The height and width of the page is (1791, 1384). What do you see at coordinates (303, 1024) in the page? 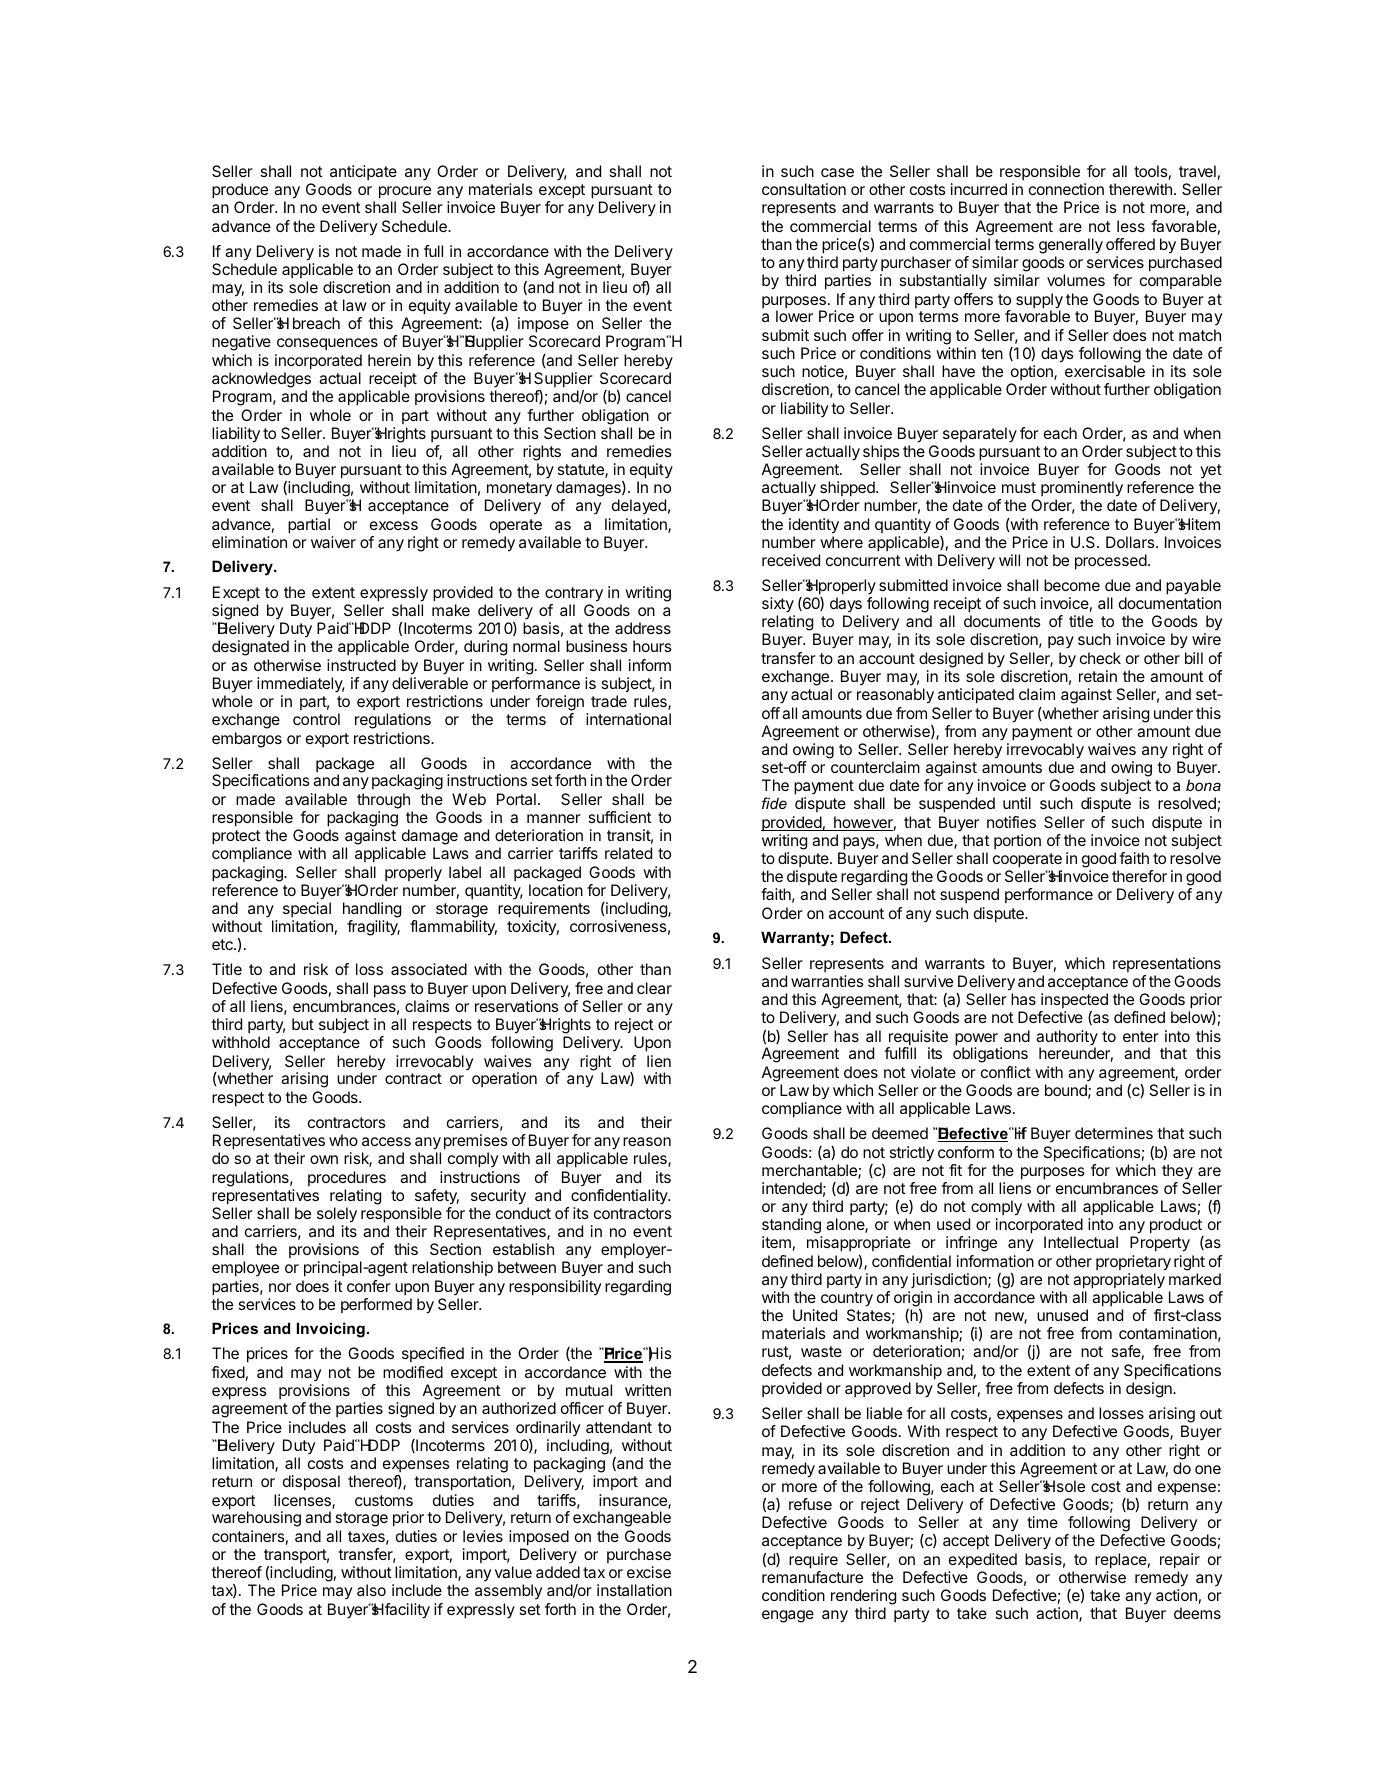
I see `but` at bounding box center [303, 1024].
